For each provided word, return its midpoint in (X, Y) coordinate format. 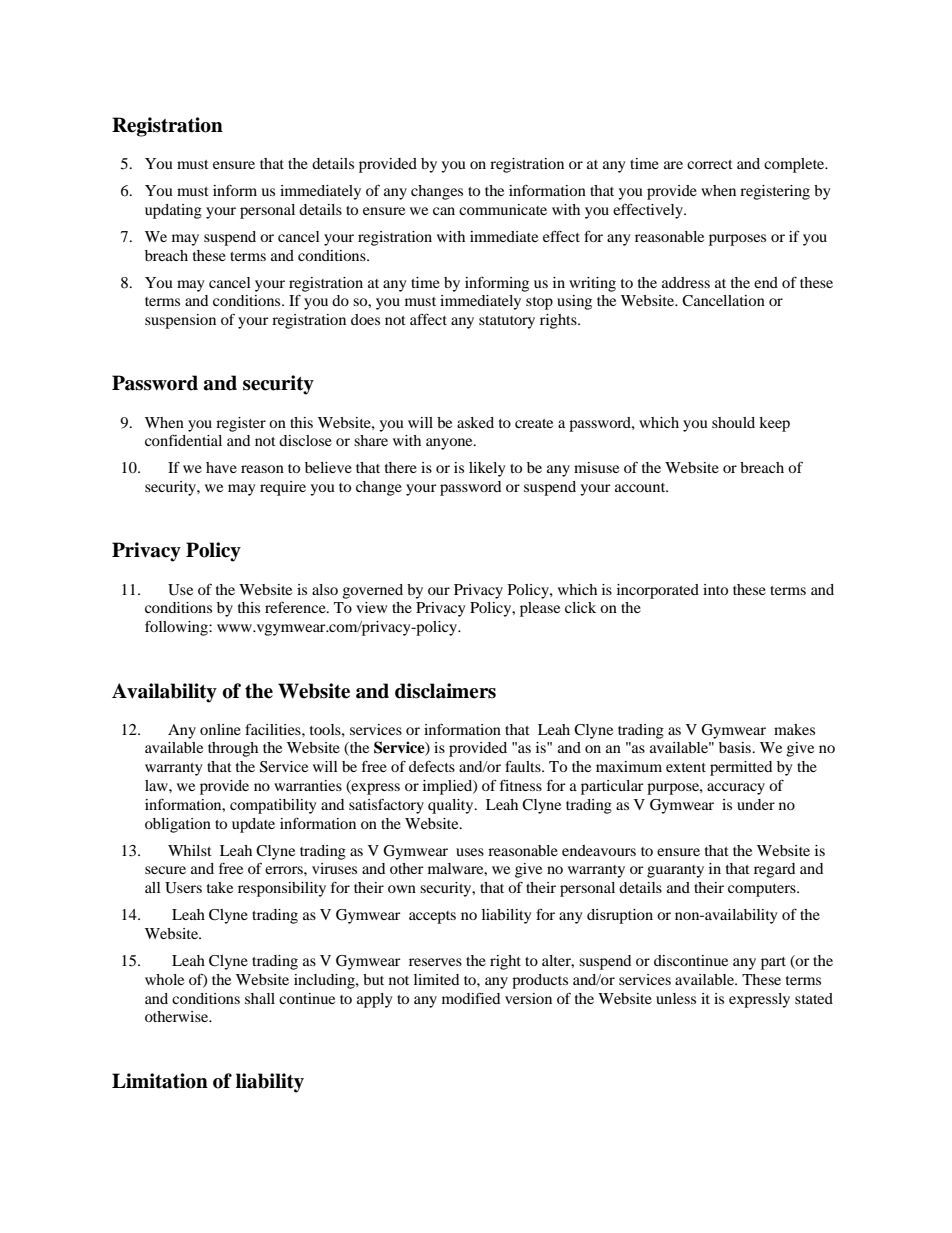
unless (676, 998)
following (177, 628)
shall (260, 998)
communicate (503, 209)
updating (173, 211)
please (540, 609)
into (715, 589)
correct (710, 164)
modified (471, 998)
